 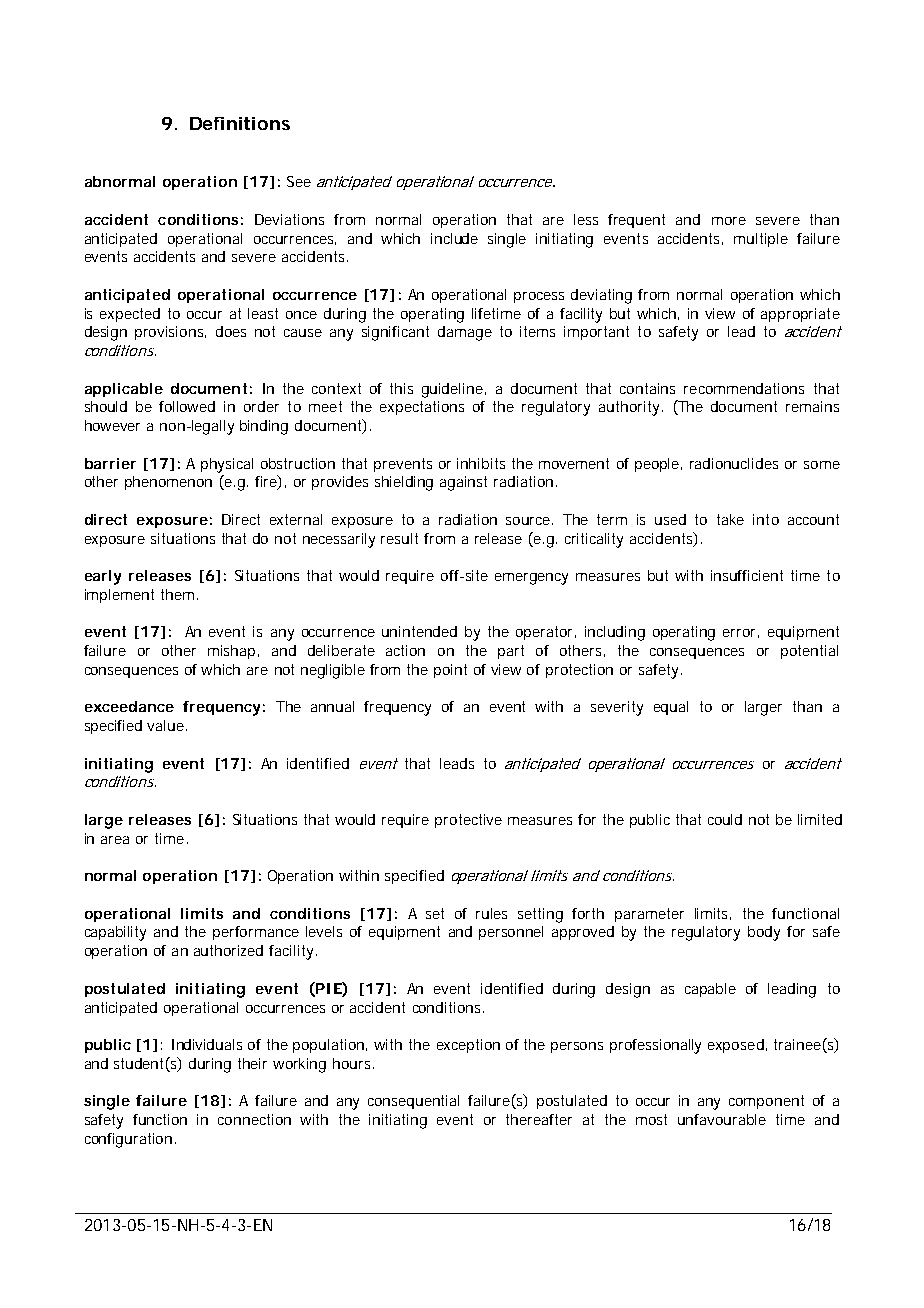 What do you see at coordinates (240, 123) in the page?
I see `Definitions` at bounding box center [240, 123].
